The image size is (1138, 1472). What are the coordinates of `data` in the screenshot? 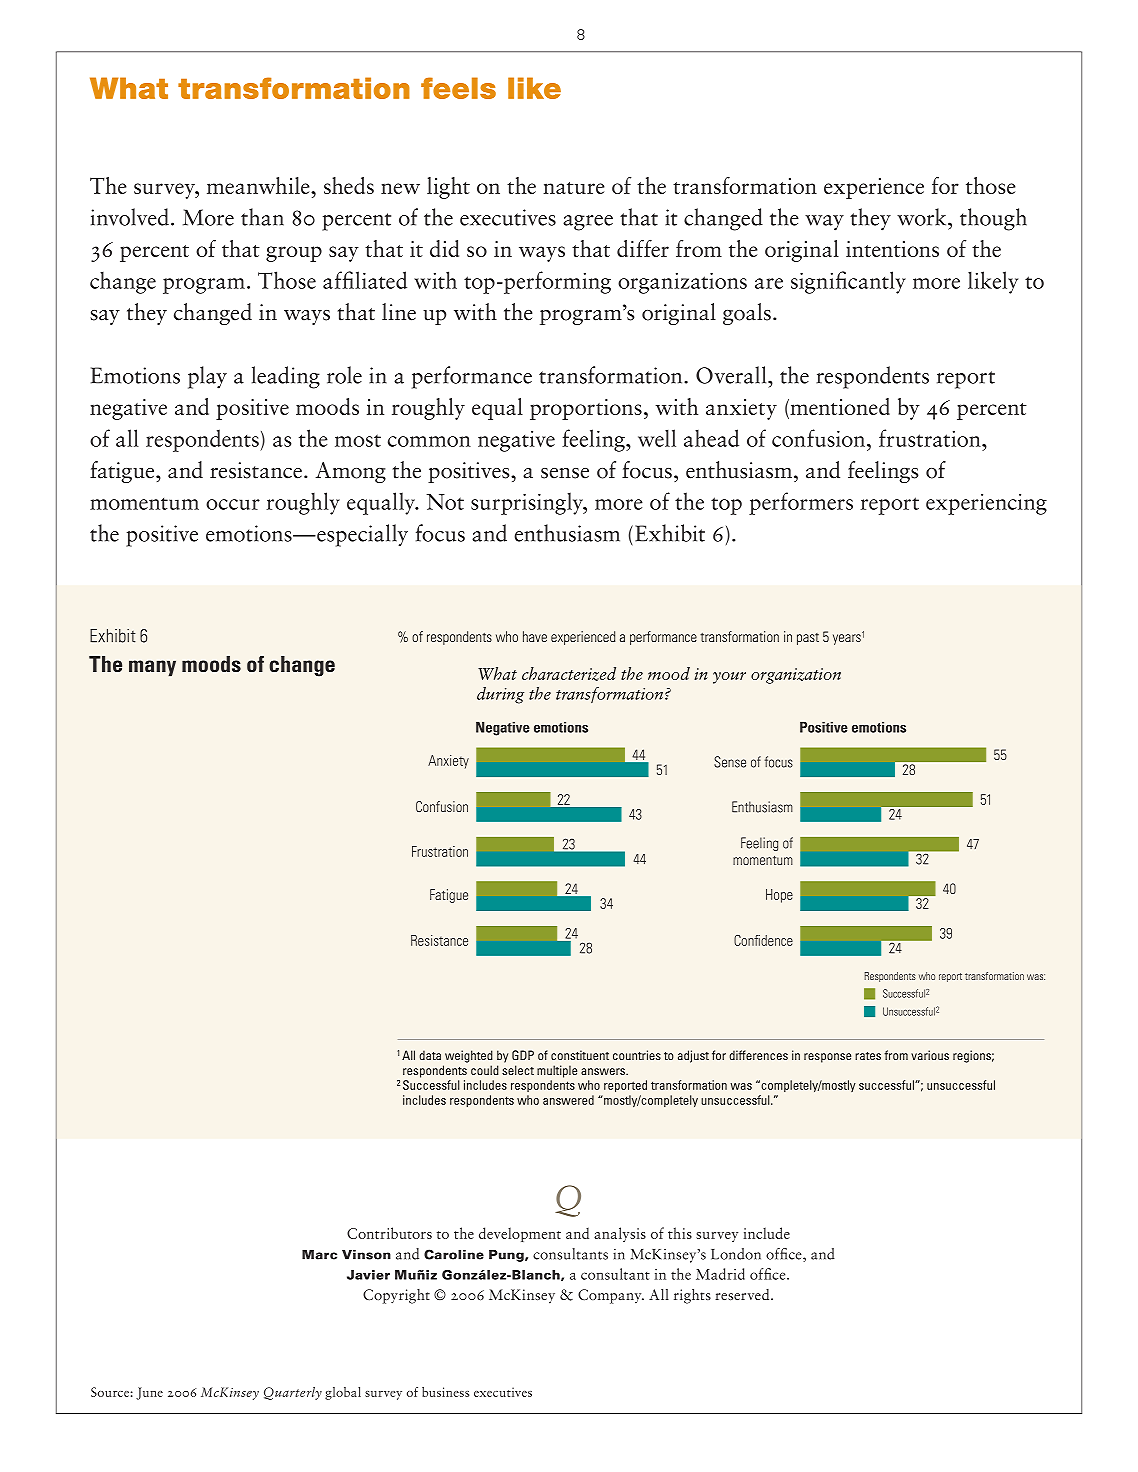 It's located at (430, 1055).
